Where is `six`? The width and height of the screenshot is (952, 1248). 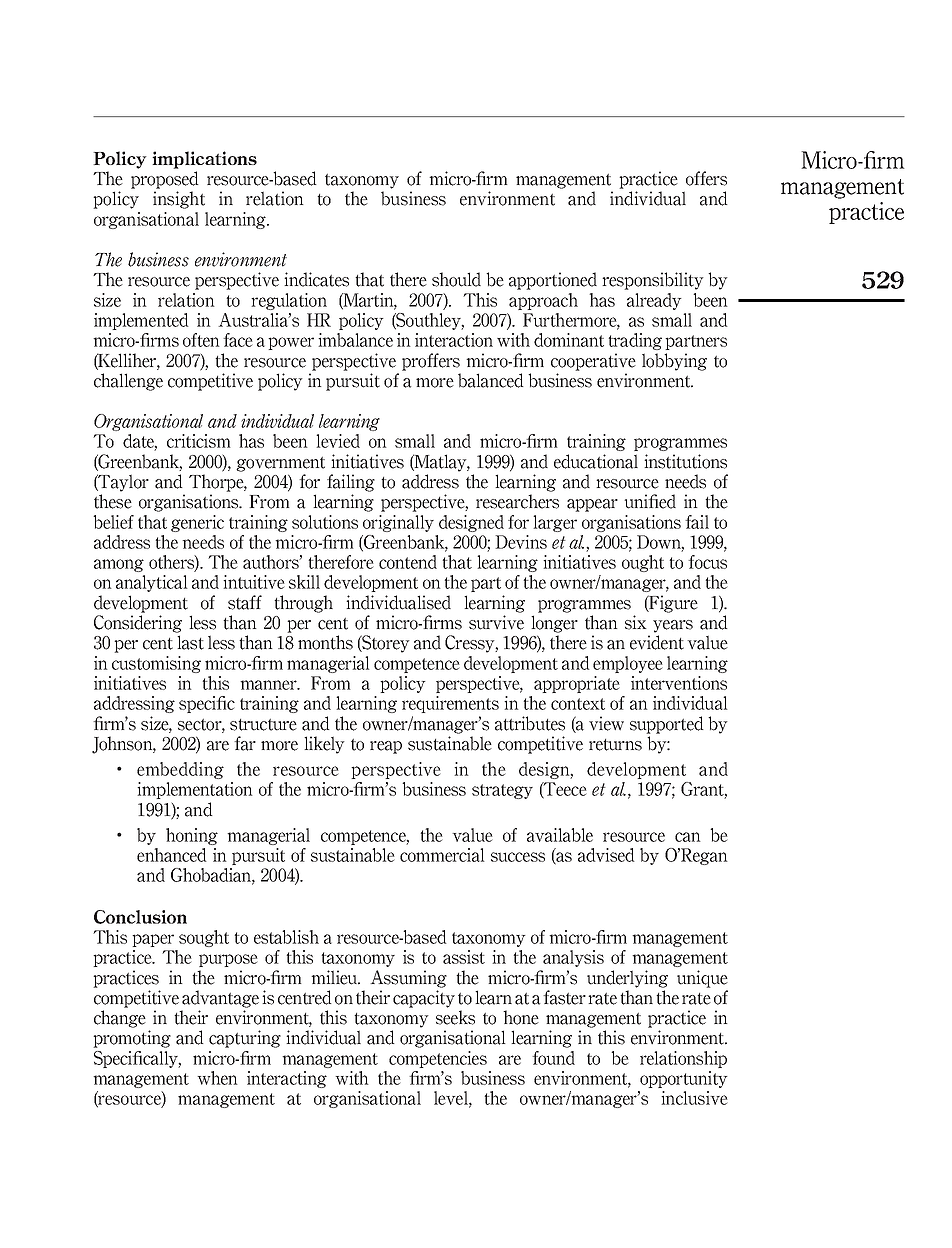
six is located at coordinates (636, 622).
